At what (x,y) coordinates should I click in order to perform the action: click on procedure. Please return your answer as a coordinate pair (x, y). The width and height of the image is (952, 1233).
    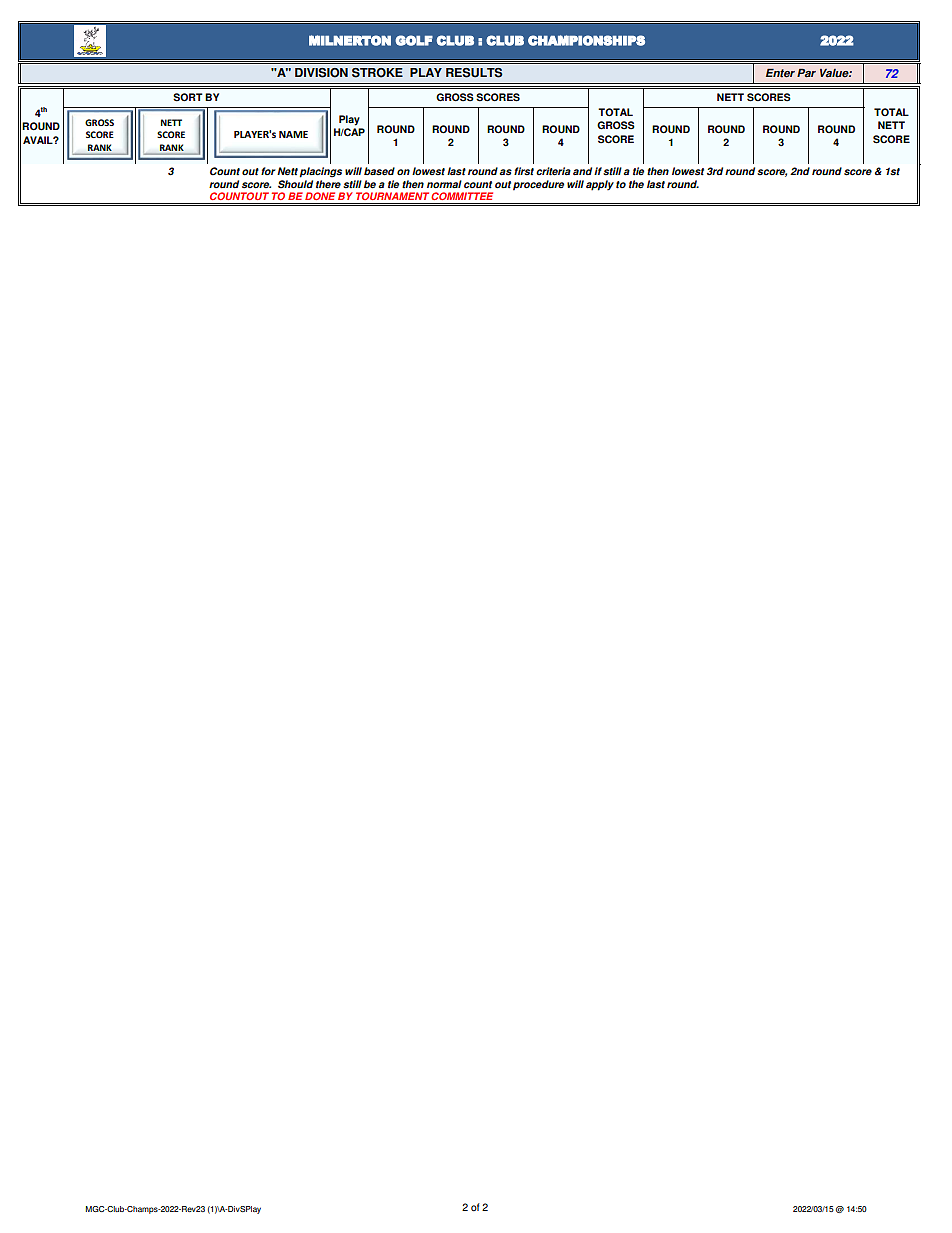
    Looking at the image, I should click on (538, 185).
